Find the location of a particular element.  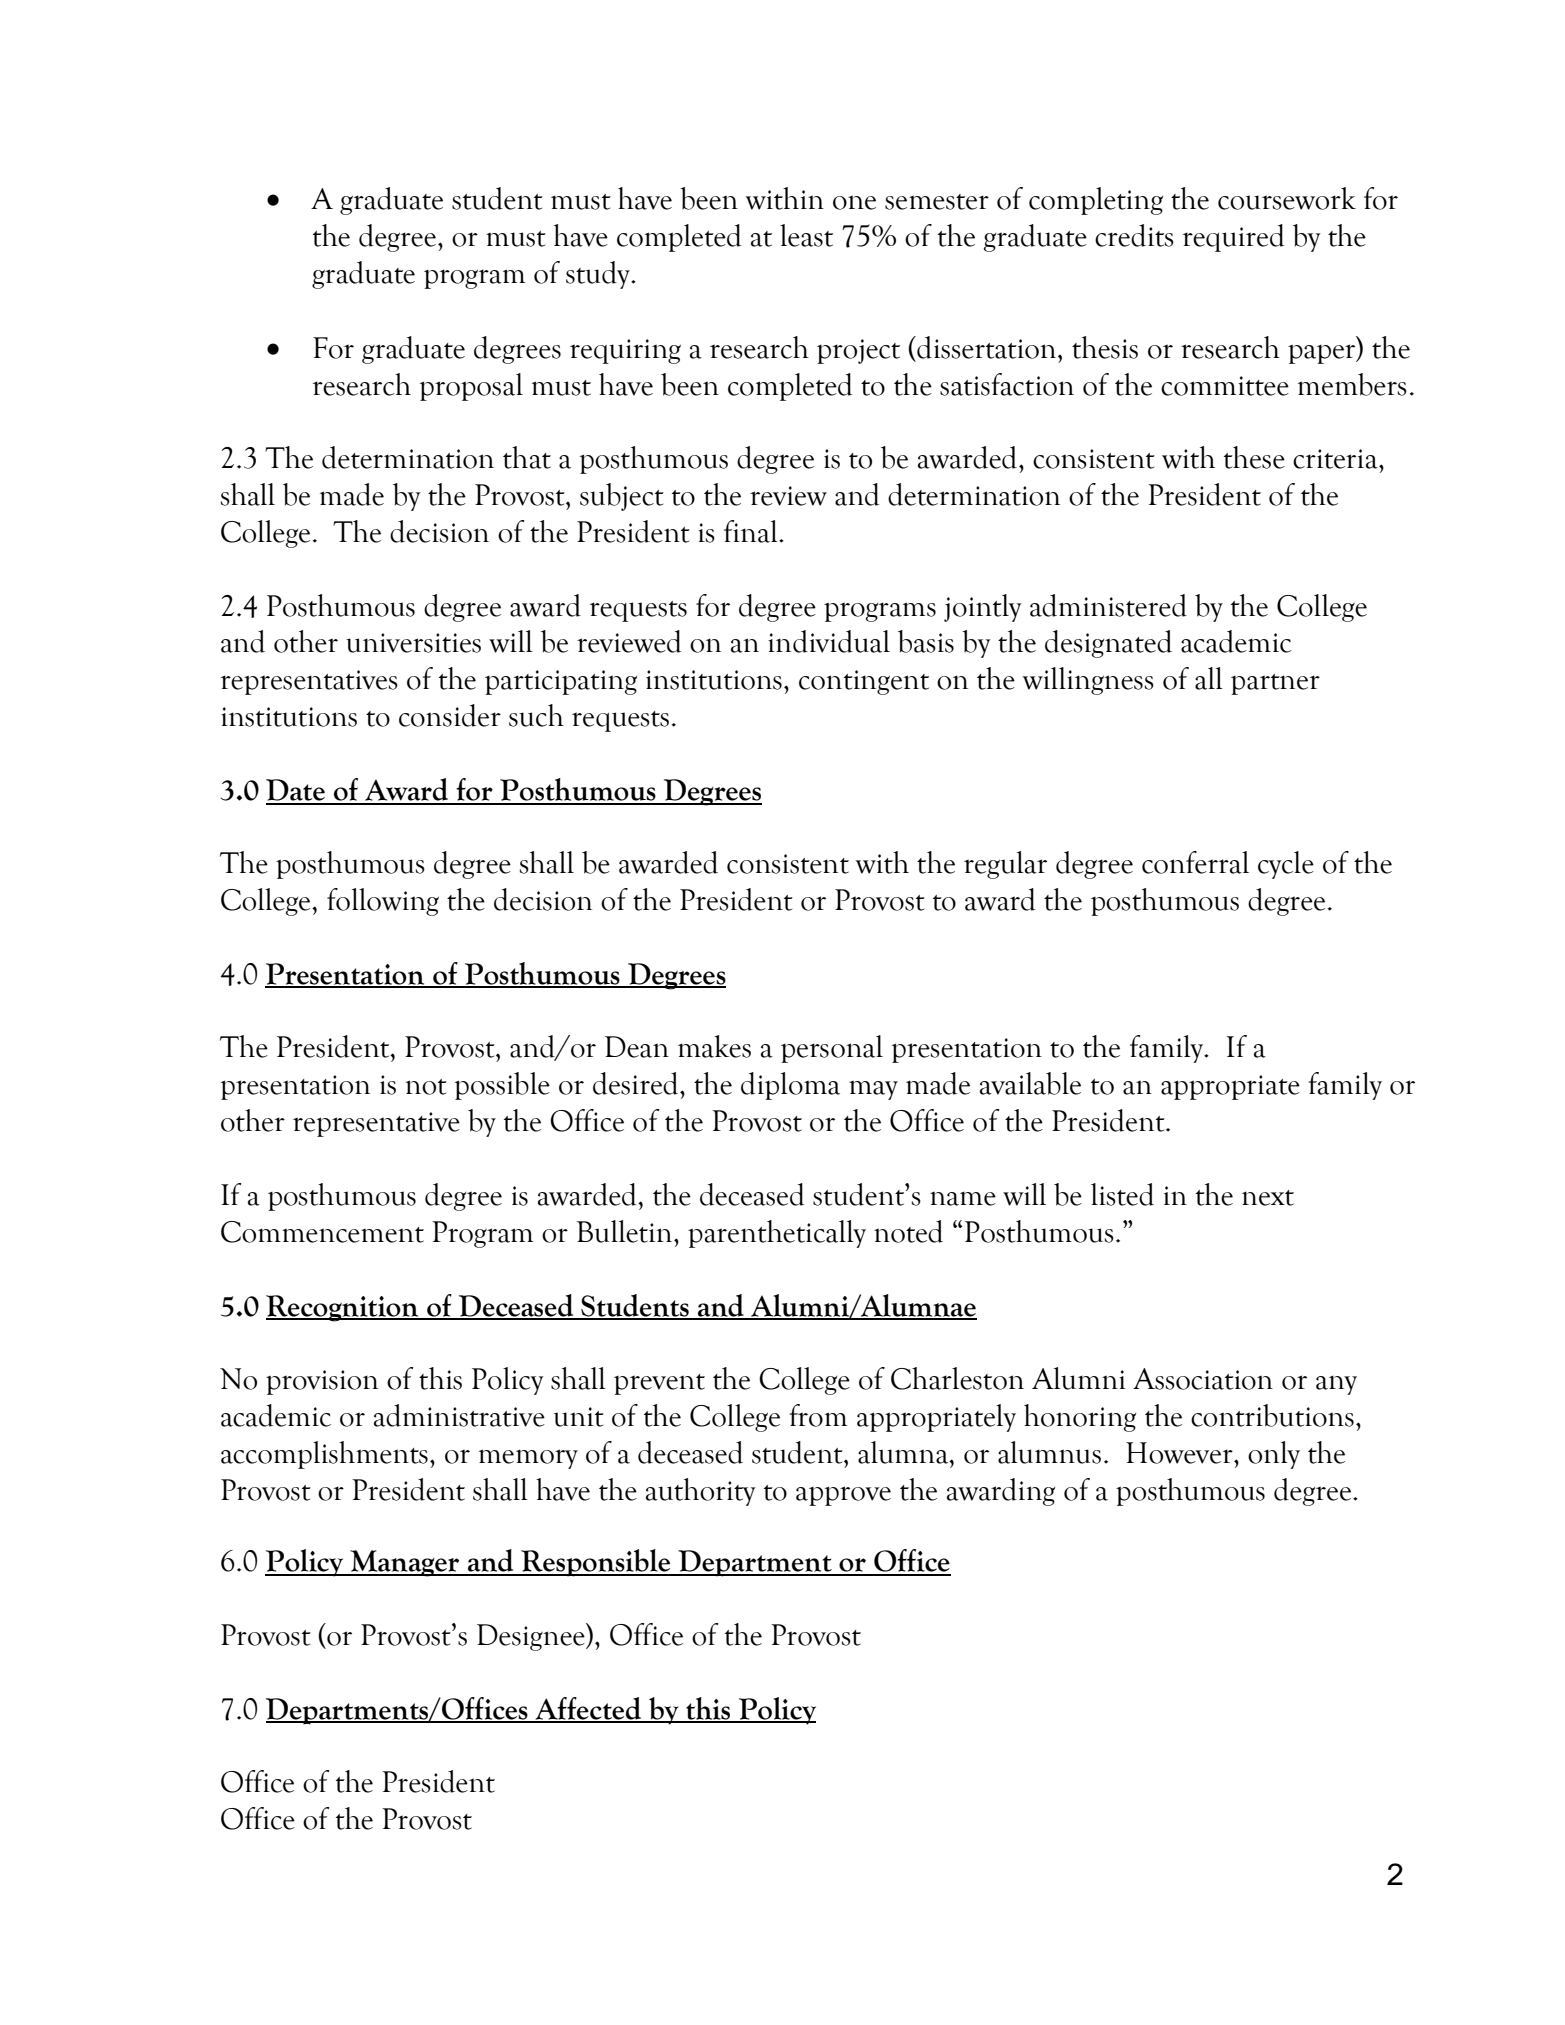

possible is located at coordinates (502, 1086).
